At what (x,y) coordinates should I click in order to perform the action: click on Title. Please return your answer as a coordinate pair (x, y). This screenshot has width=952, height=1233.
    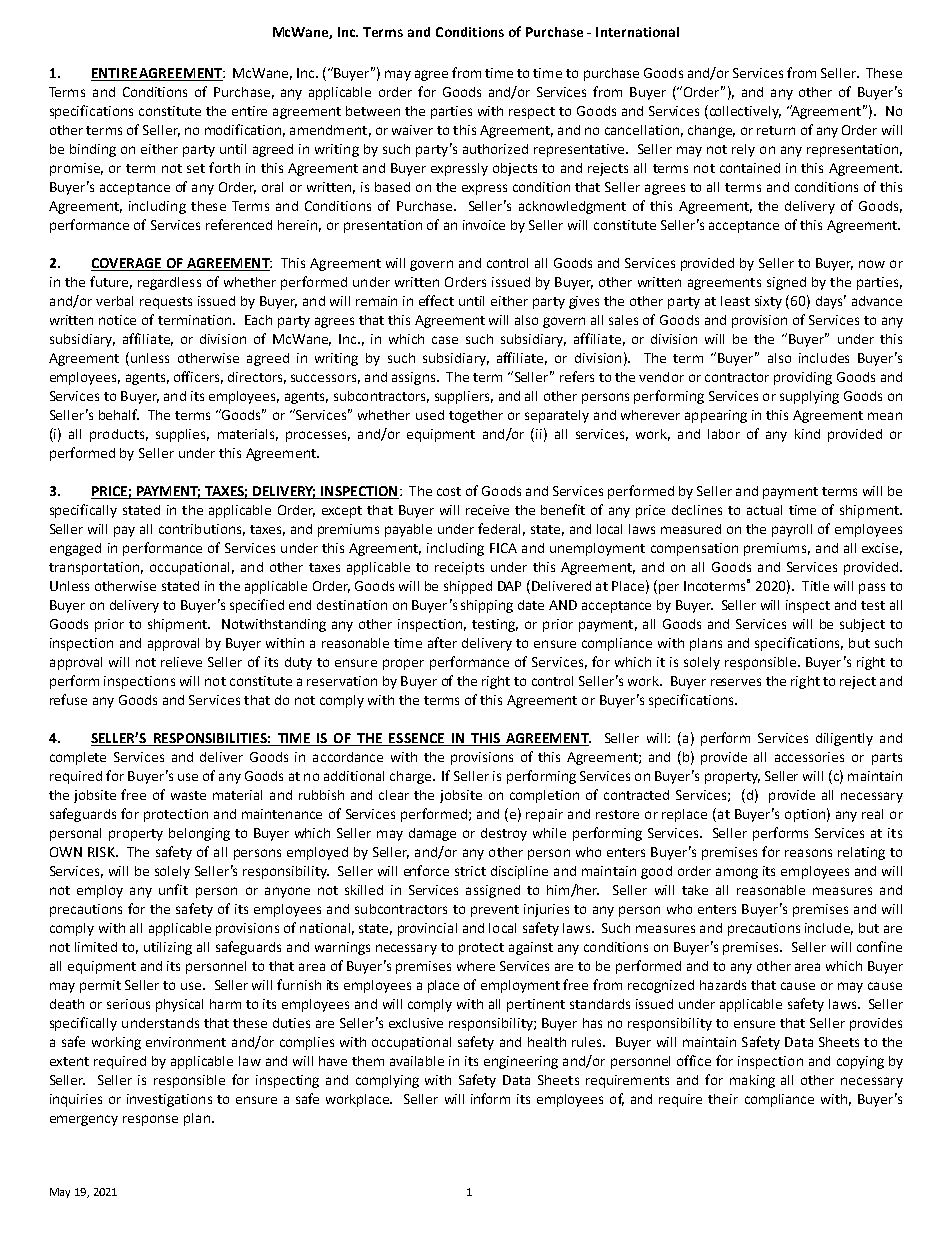
    Looking at the image, I should click on (815, 586).
